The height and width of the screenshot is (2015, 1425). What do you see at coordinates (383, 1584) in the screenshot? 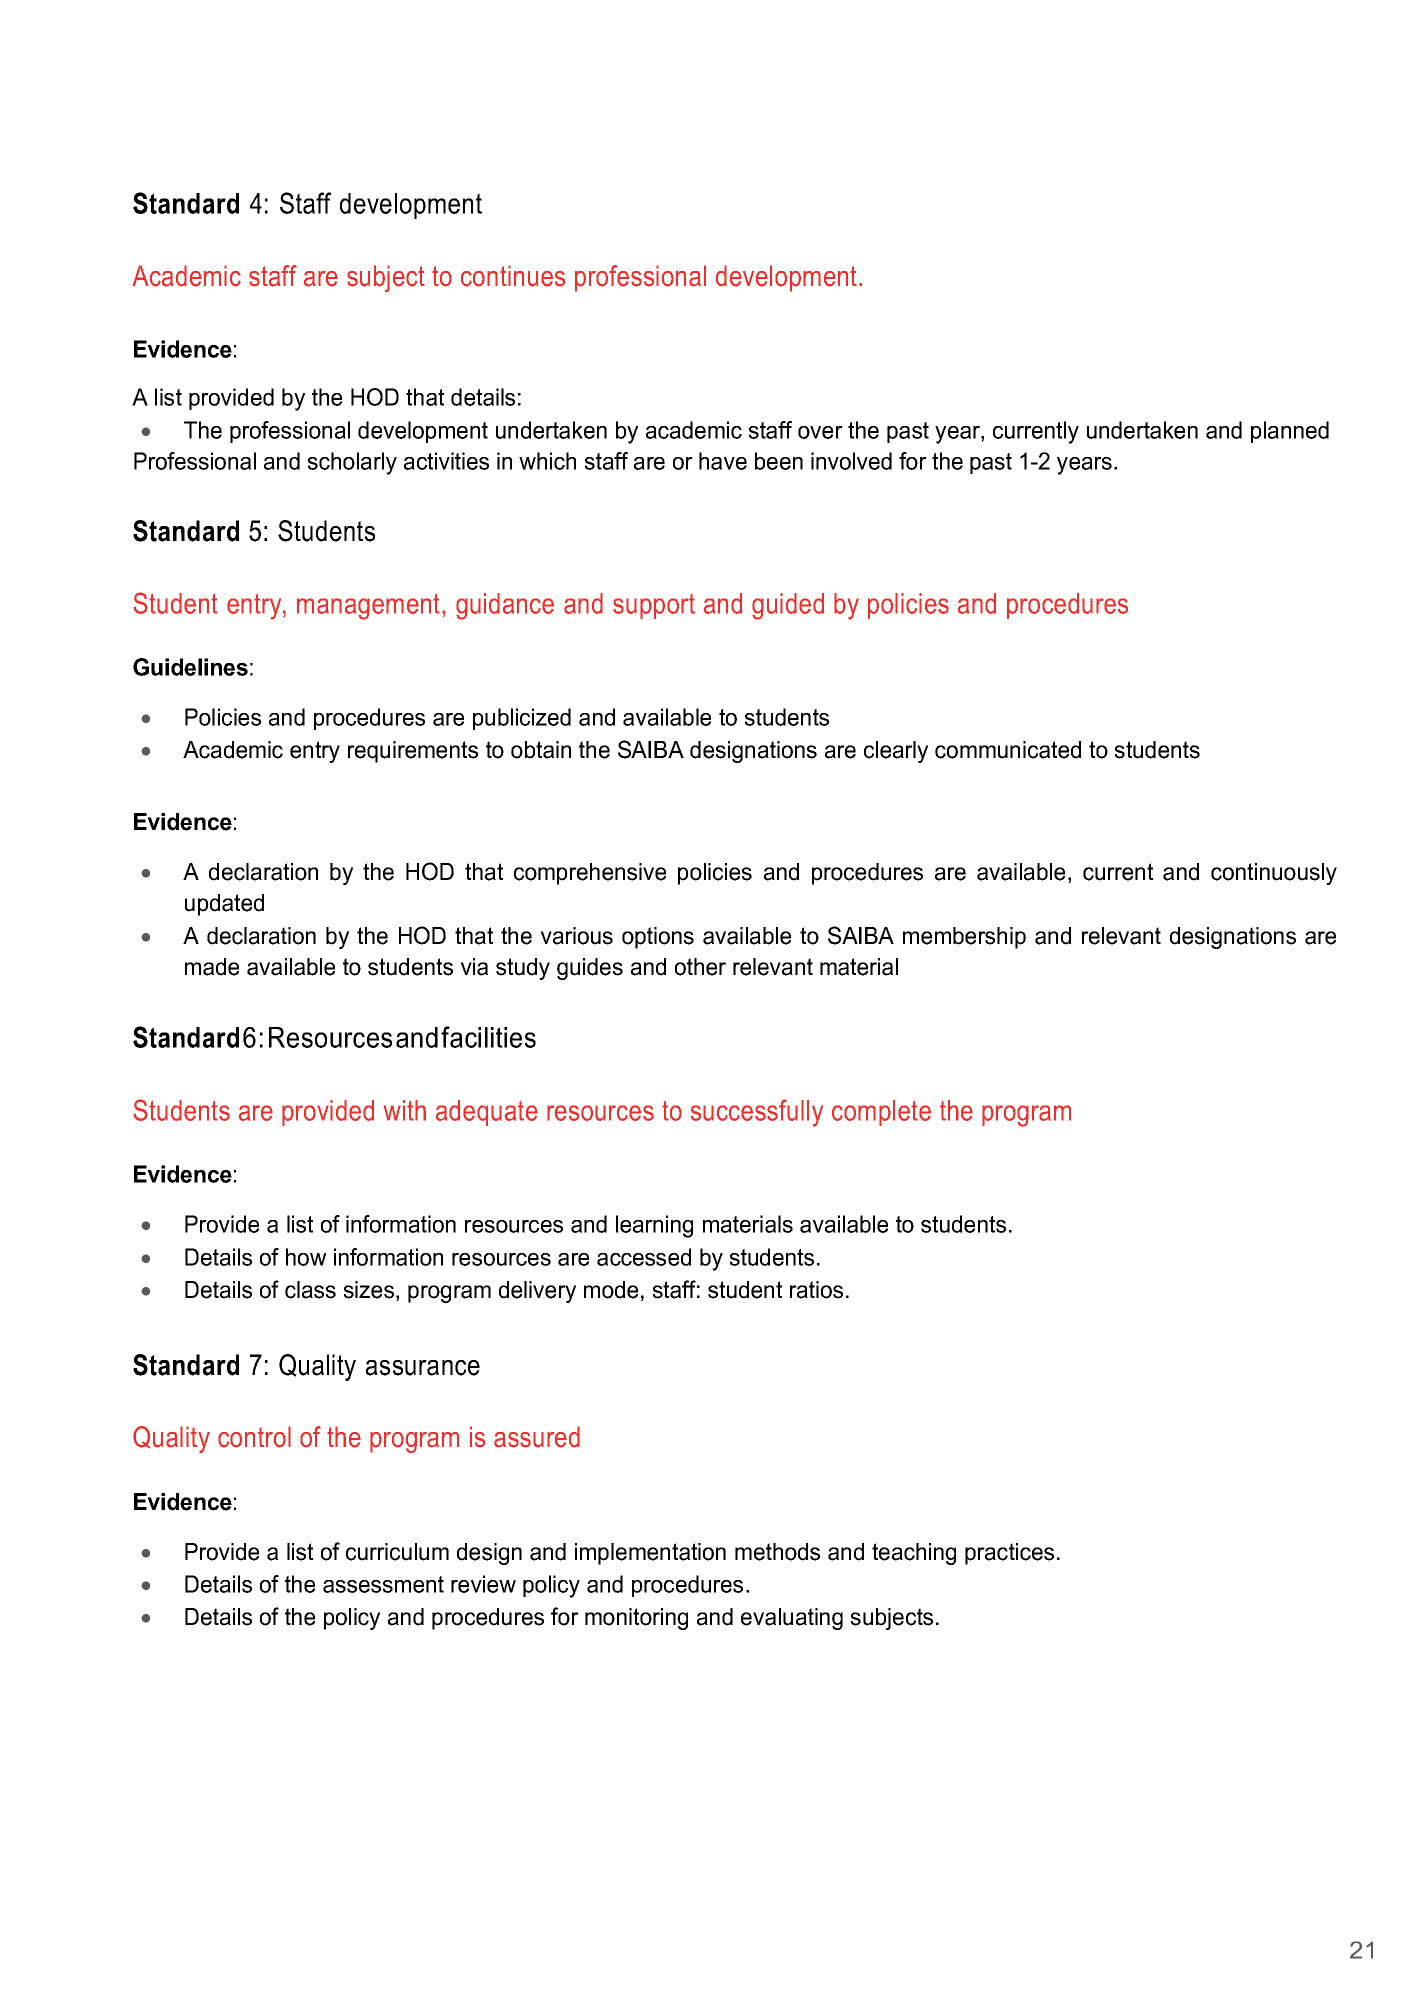
I see `assessment` at bounding box center [383, 1584].
